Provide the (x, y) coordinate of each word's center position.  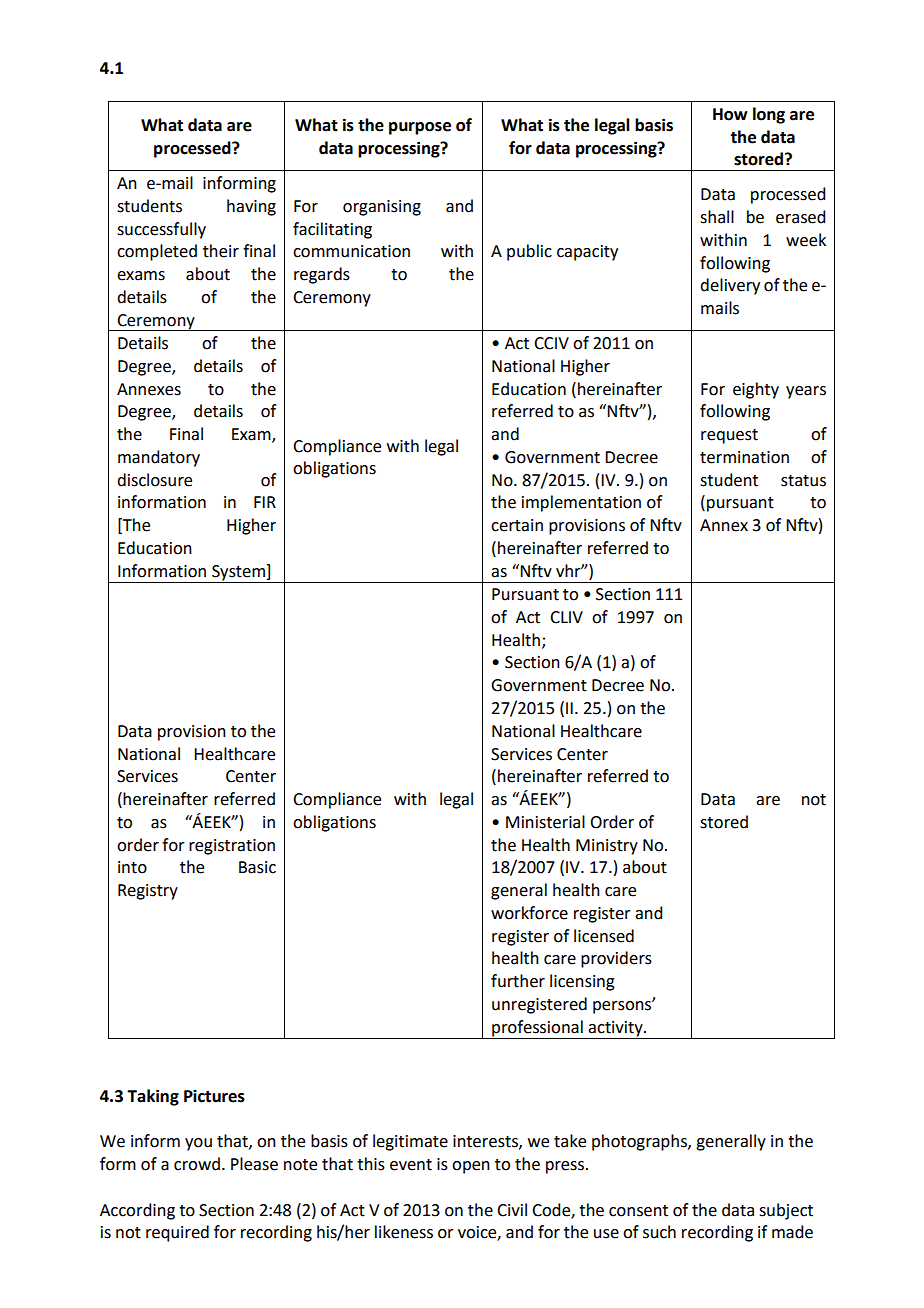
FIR (265, 502)
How (730, 114)
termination (744, 457)
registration (232, 847)
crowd (197, 1164)
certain (517, 525)
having (251, 207)
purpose (420, 128)
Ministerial (545, 822)
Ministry (607, 847)
